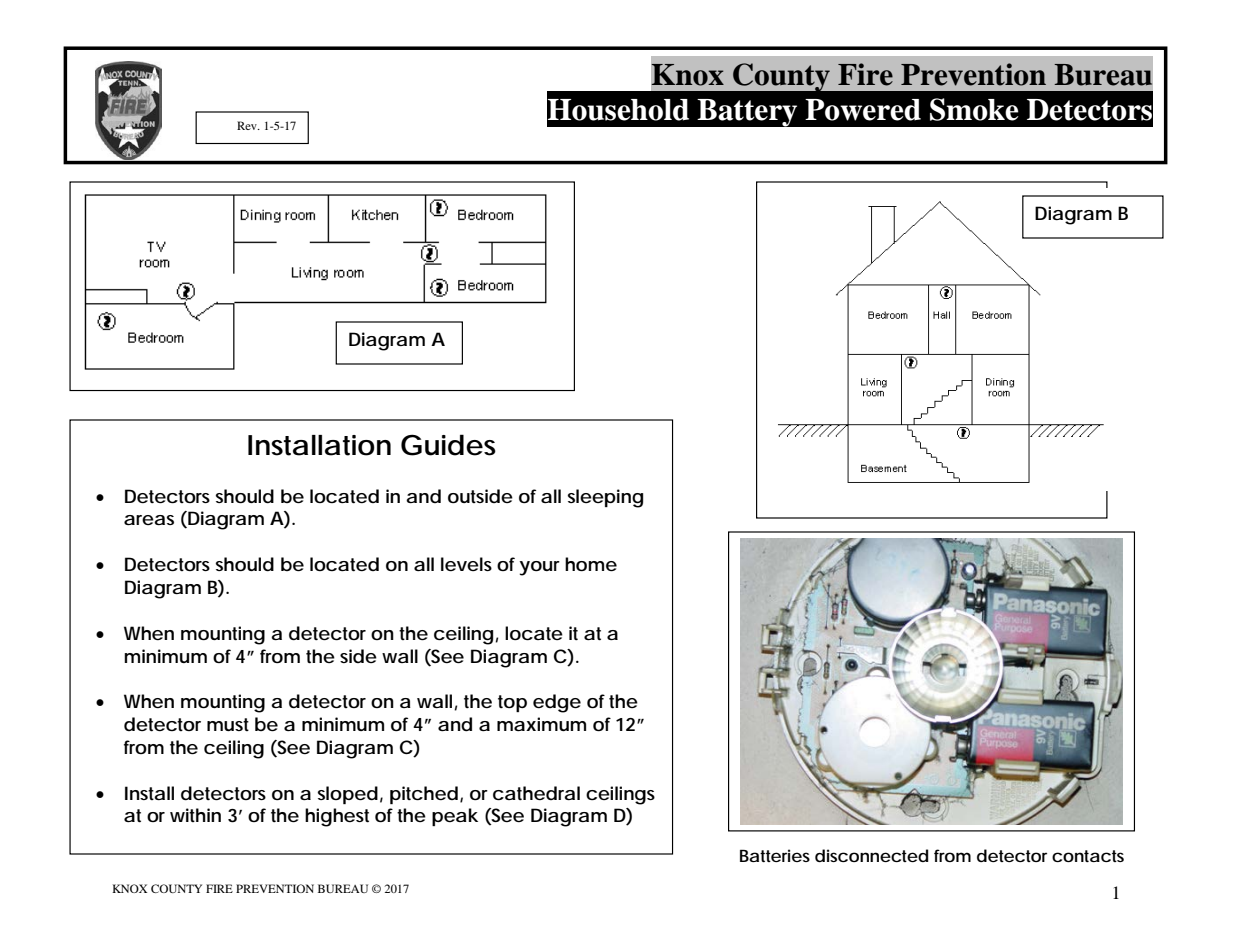 This document has width=1233, height=952. Describe the element at coordinates (195, 815) in the document. I see `within` at that location.
